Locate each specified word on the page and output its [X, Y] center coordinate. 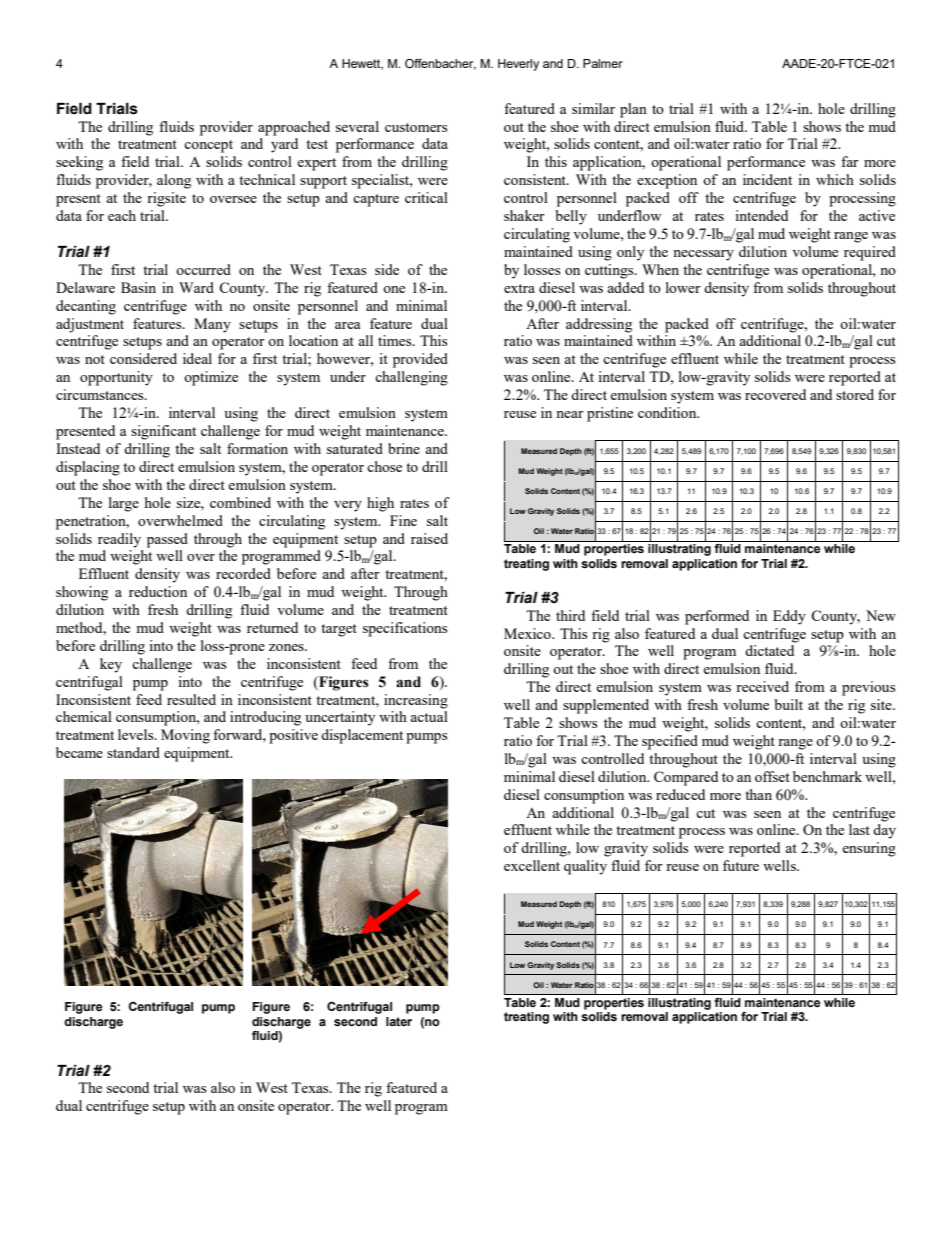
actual [429, 716]
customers [416, 127]
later [399, 1021]
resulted [191, 699]
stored [855, 394]
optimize [211, 378]
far [850, 161]
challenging [411, 378]
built [789, 704]
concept [208, 146]
